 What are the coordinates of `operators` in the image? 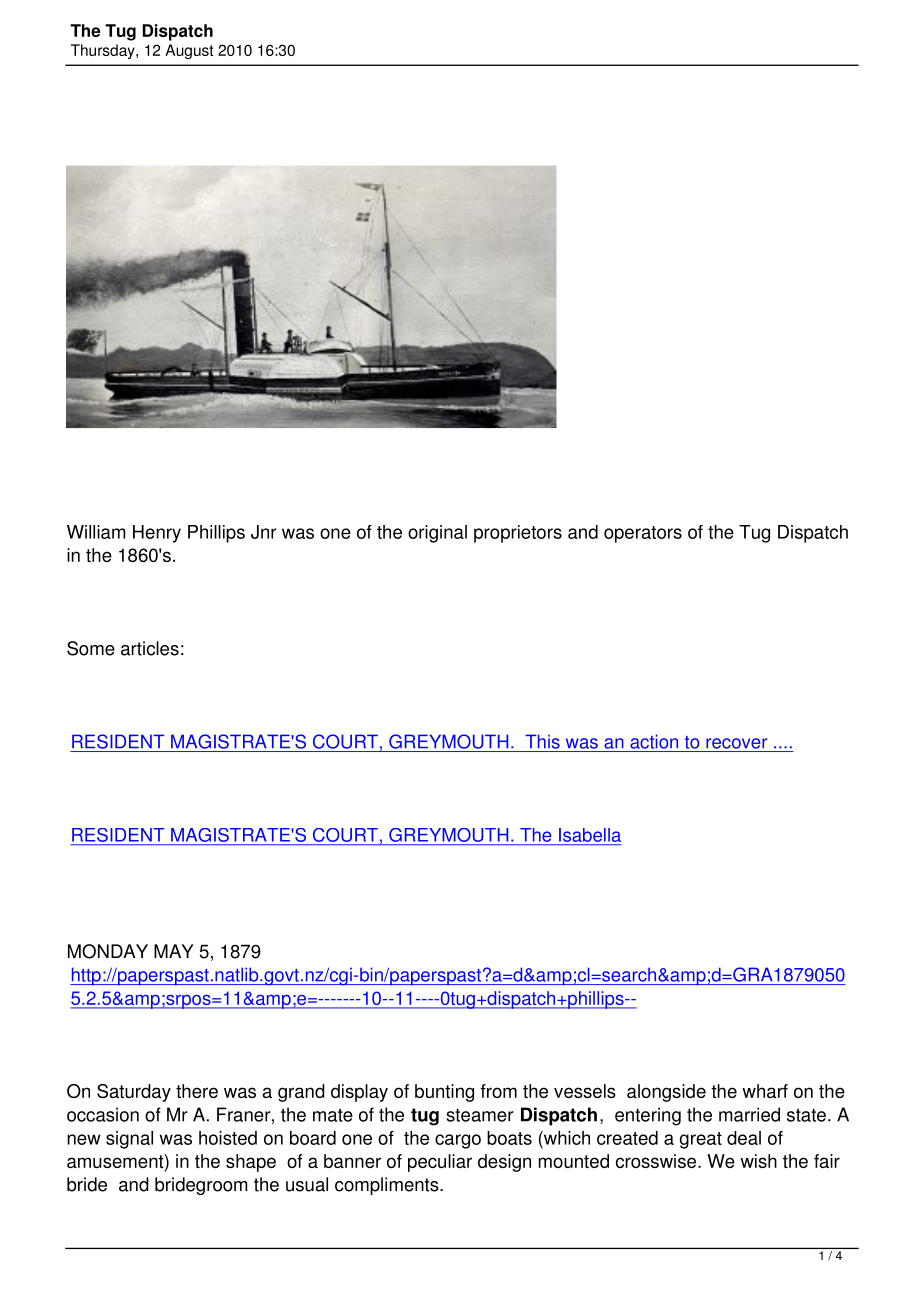 It's located at (643, 534).
